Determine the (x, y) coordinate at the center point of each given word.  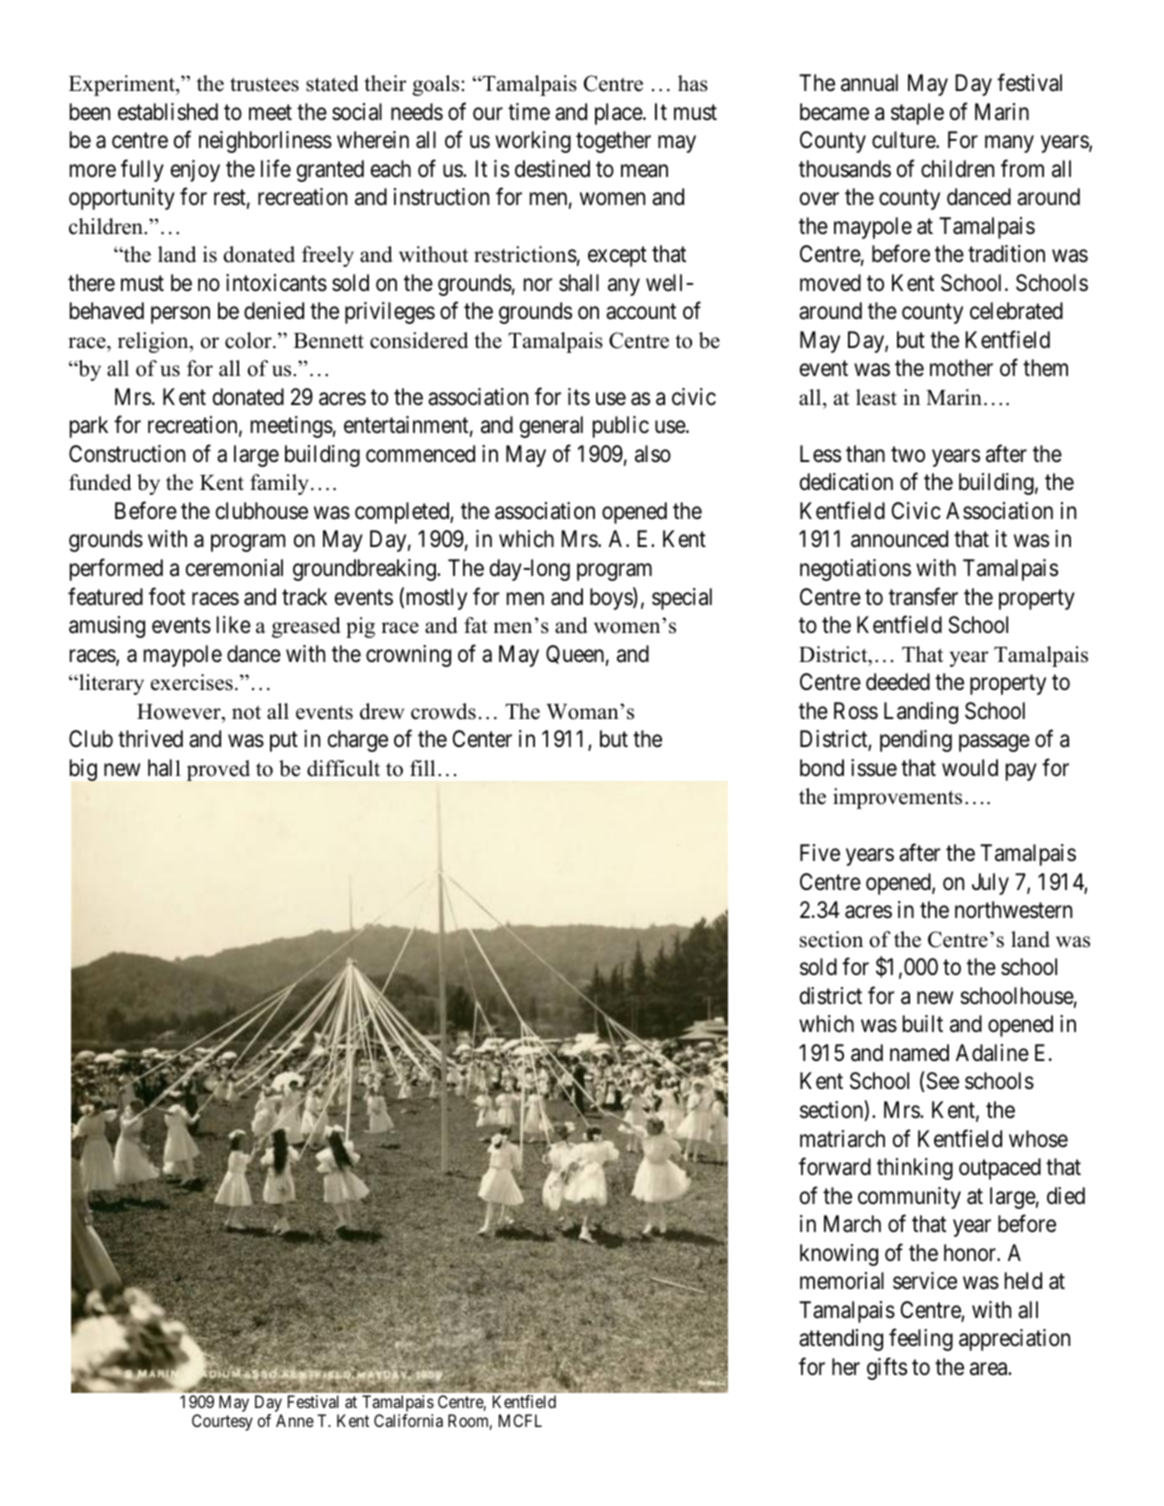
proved (218, 770)
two (908, 454)
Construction (127, 454)
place (619, 114)
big (83, 770)
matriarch (842, 1139)
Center (482, 739)
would (970, 768)
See (941, 1082)
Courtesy (222, 1422)
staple (917, 114)
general (551, 427)
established (168, 112)
